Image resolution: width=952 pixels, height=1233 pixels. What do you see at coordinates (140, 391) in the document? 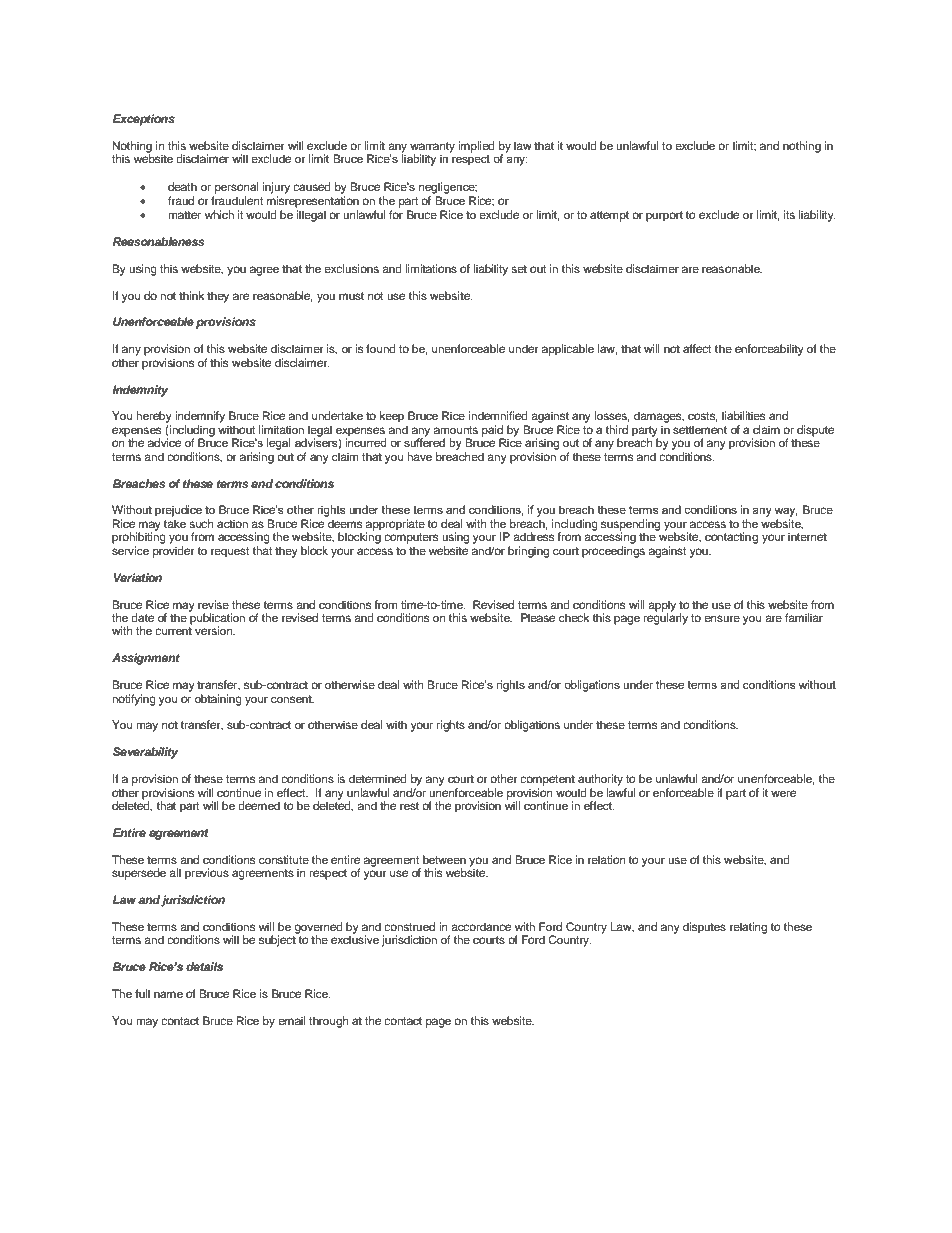
I see `Indemnity` at bounding box center [140, 391].
